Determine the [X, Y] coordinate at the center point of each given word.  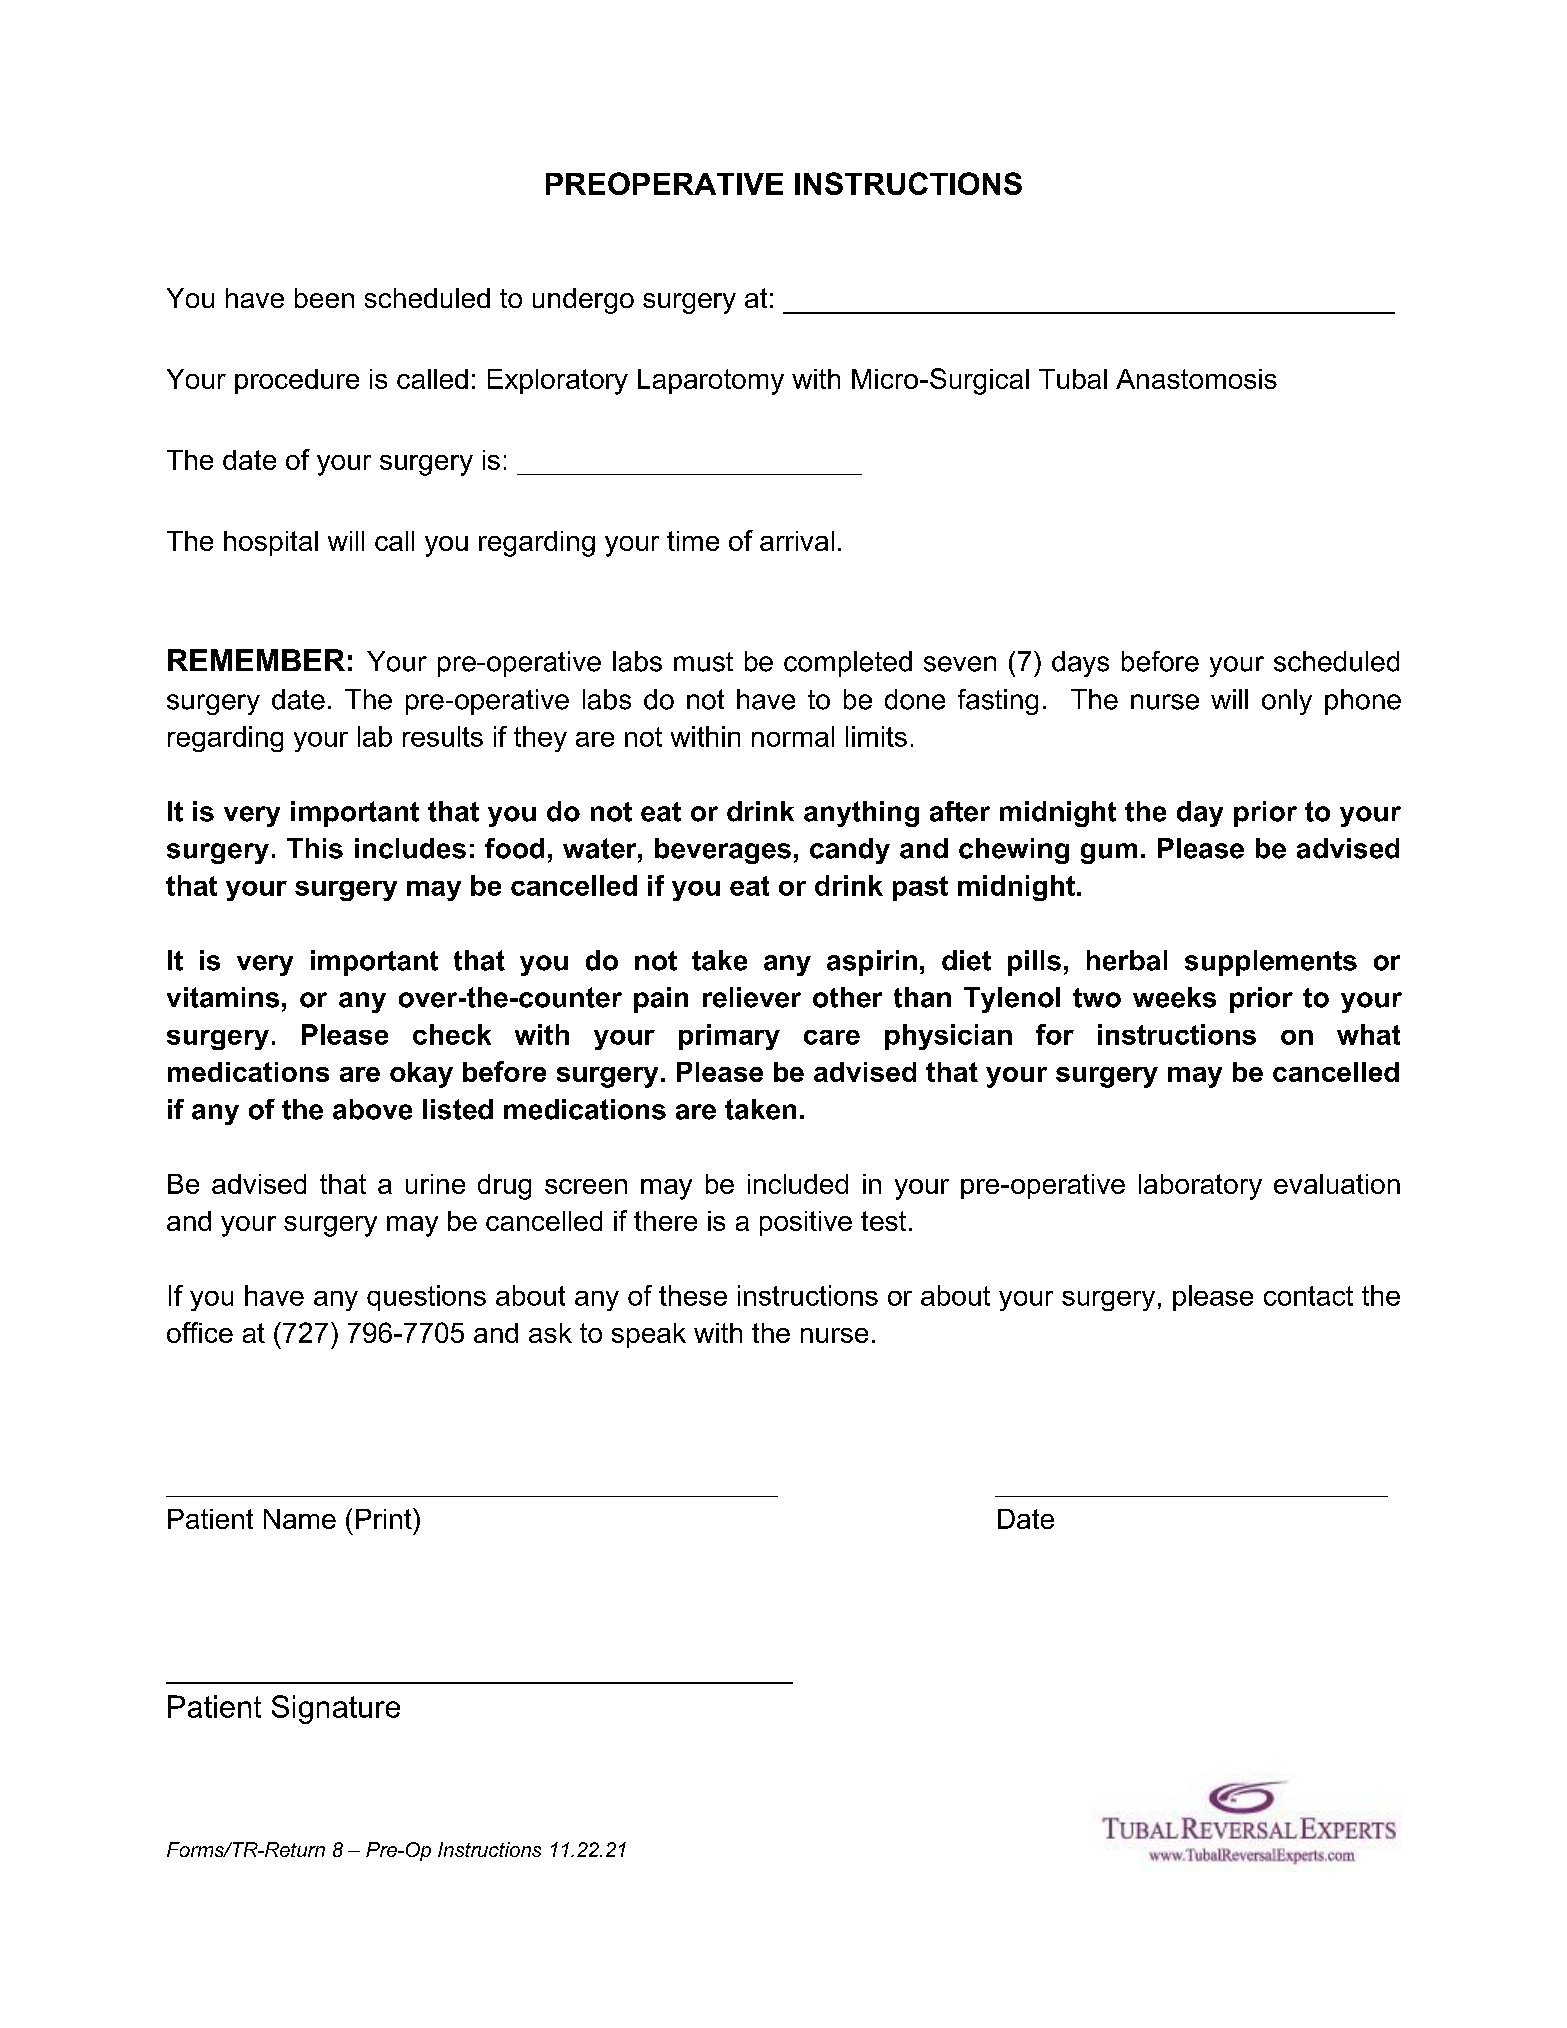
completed [848, 664]
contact [1308, 1296]
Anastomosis [1196, 379]
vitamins [223, 997]
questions [426, 1298]
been [324, 298]
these [693, 1295]
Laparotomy [711, 382]
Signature [336, 1709]
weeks [1174, 997]
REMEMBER [256, 660]
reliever [752, 997]
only [1287, 702]
